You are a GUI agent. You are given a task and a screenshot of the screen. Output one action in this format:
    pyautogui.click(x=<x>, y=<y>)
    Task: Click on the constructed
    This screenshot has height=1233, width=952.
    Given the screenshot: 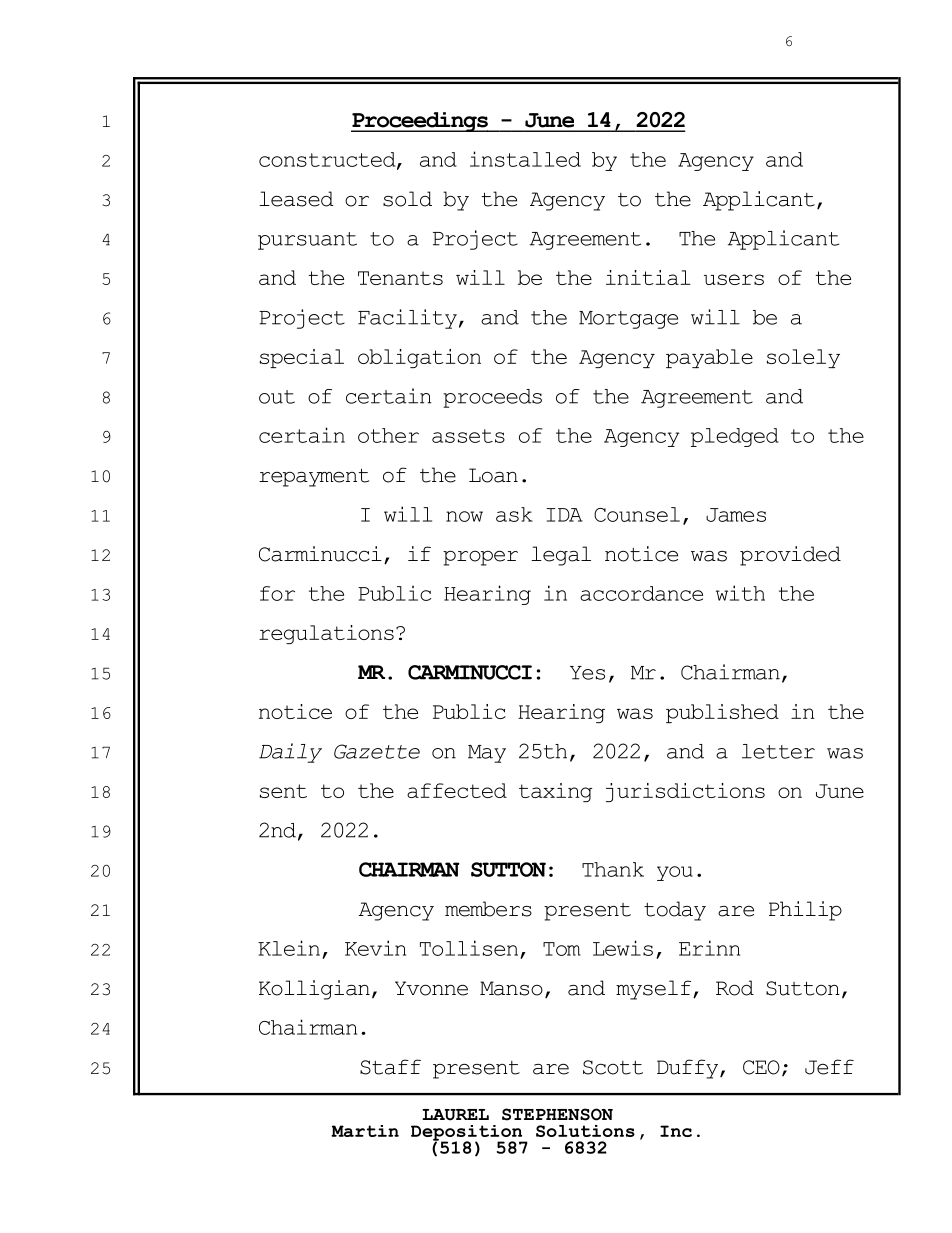 What is the action you would take?
    pyautogui.click(x=328, y=160)
